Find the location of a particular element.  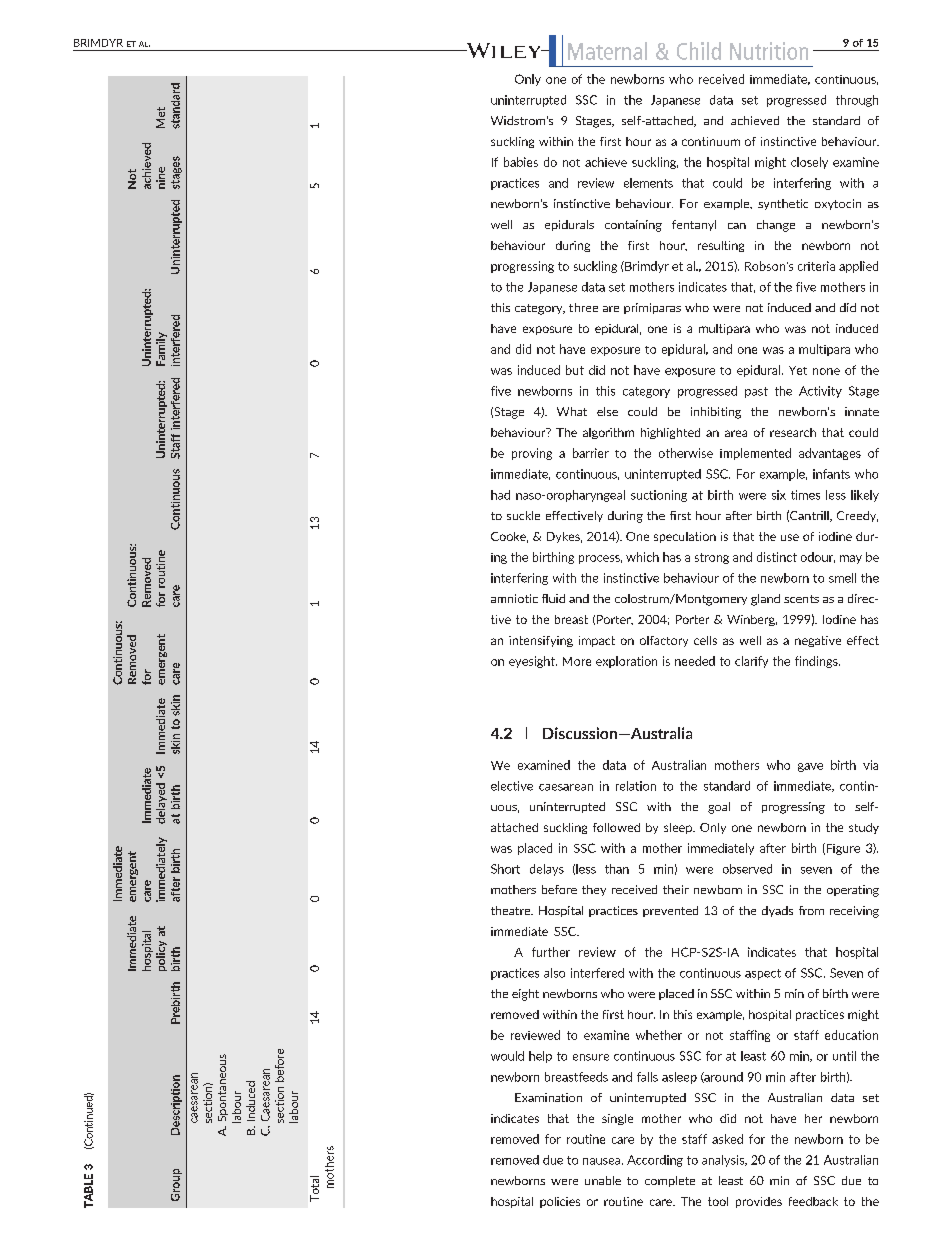

findings is located at coordinates (817, 662).
